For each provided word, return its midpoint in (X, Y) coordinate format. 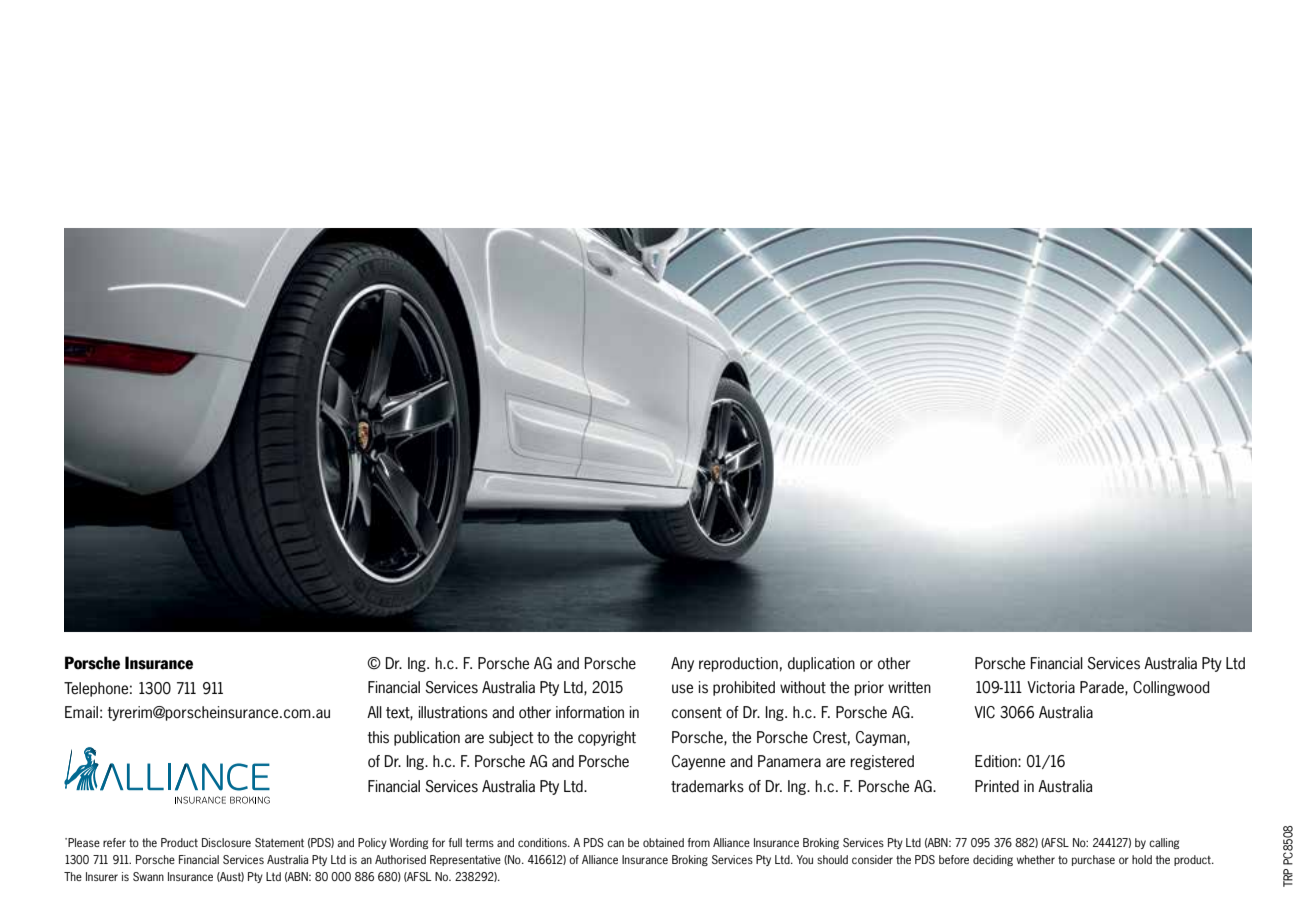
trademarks (707, 786)
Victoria (1051, 687)
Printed (997, 786)
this (378, 737)
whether (1036, 859)
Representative (465, 860)
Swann (148, 876)
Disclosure (226, 842)
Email (81, 712)
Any (682, 664)
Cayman (882, 738)
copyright (607, 738)
